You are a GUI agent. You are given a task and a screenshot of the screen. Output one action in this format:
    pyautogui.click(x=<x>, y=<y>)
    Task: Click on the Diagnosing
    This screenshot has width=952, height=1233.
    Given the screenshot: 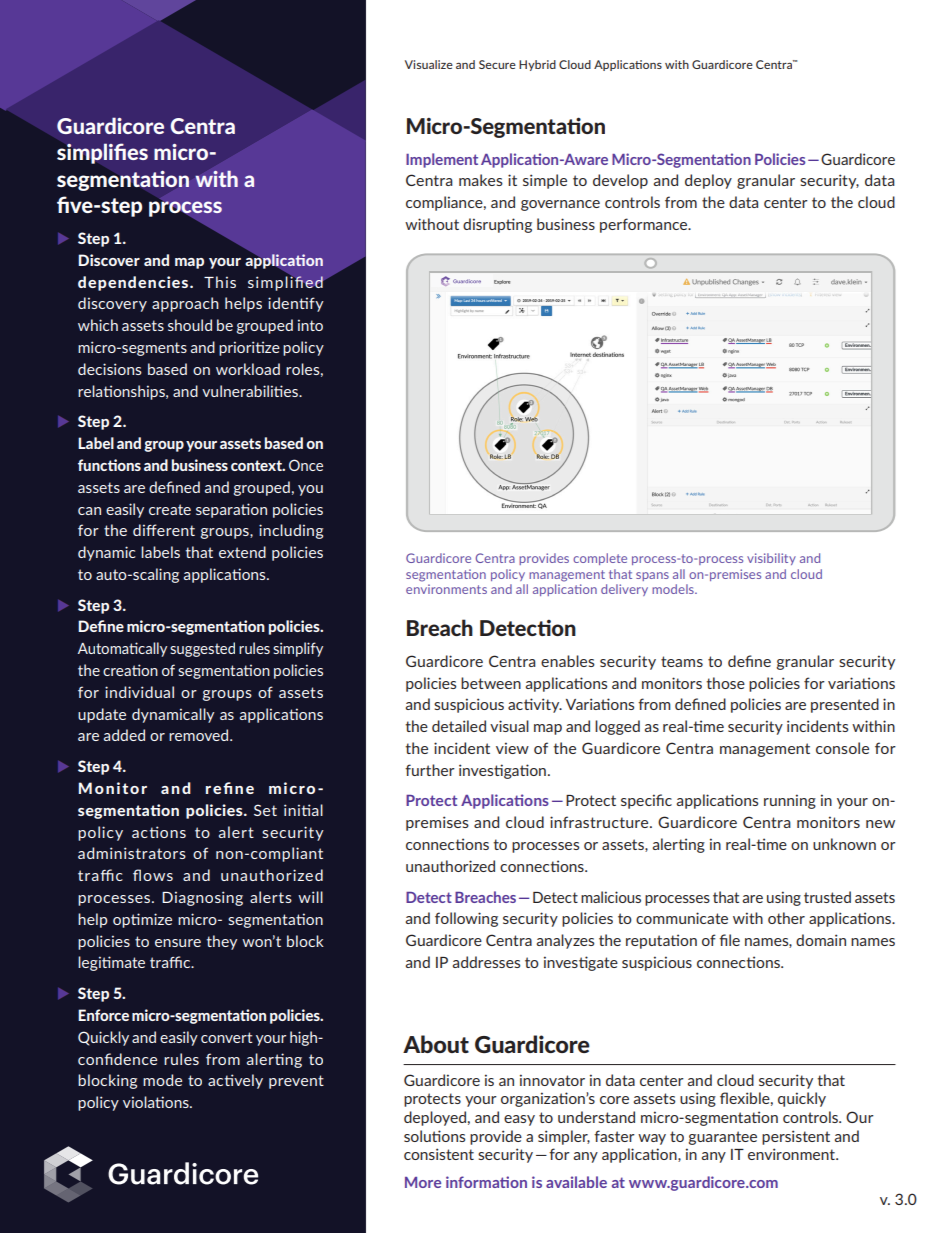 What is the action you would take?
    pyautogui.click(x=202, y=898)
